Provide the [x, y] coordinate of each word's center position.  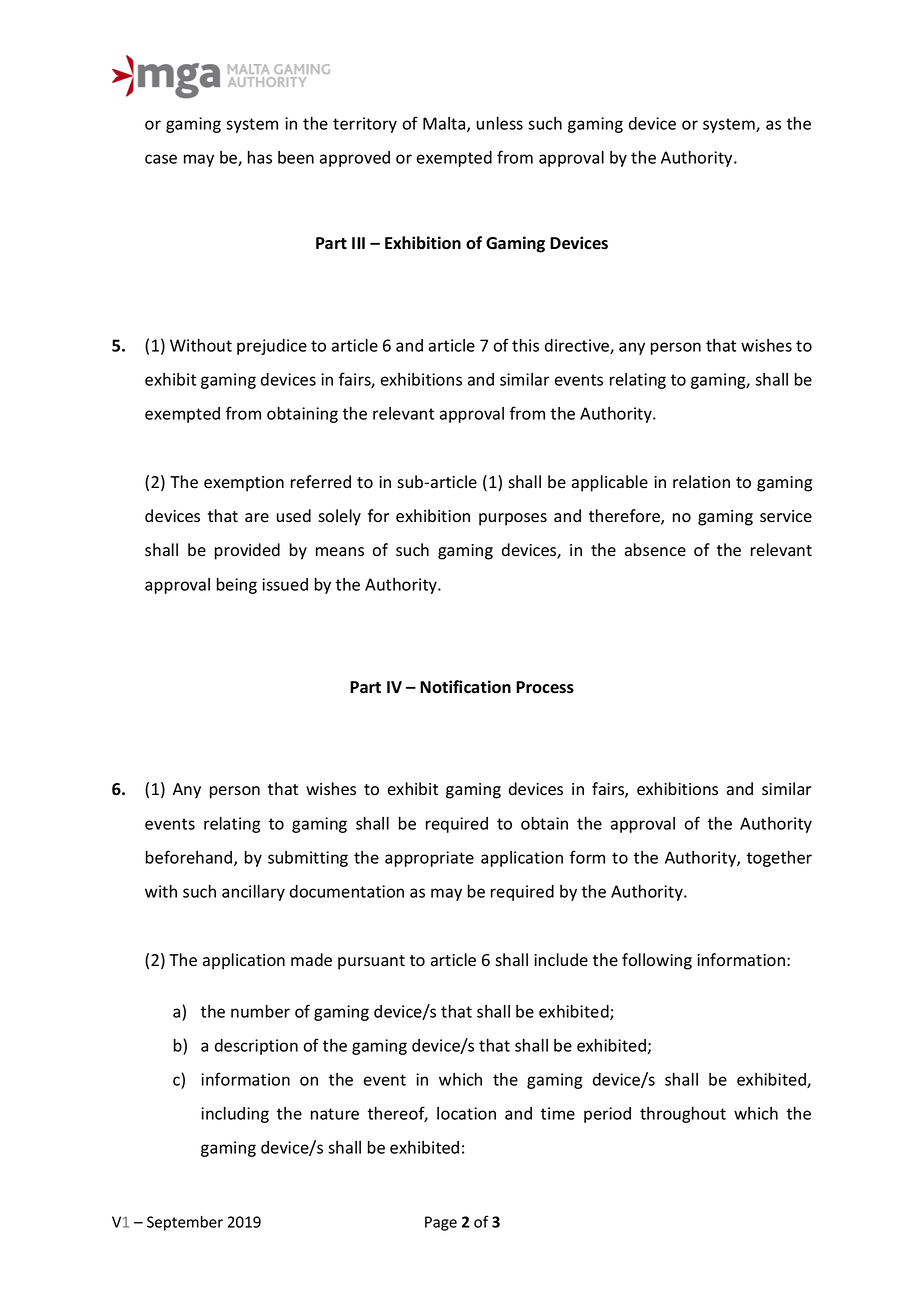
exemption [244, 484]
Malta [445, 124]
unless [500, 123]
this [525, 345]
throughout [683, 1115]
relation [701, 482]
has [260, 157]
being [237, 586]
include [561, 959]
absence [655, 550]
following [657, 961]
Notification [465, 687]
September [185, 1223]
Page [441, 1223]
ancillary [253, 893]
